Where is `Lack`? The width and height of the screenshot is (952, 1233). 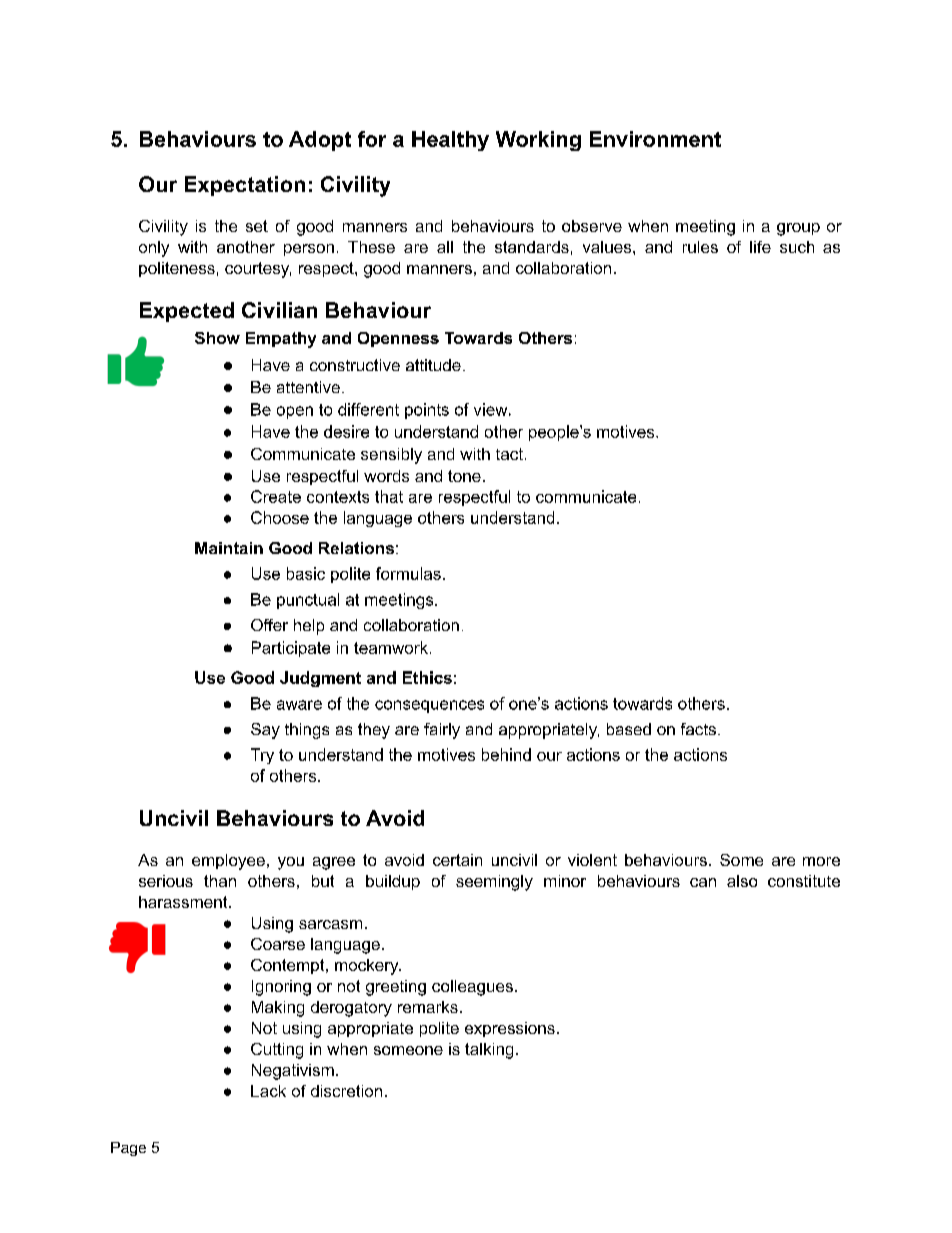 Lack is located at coordinates (268, 1091).
